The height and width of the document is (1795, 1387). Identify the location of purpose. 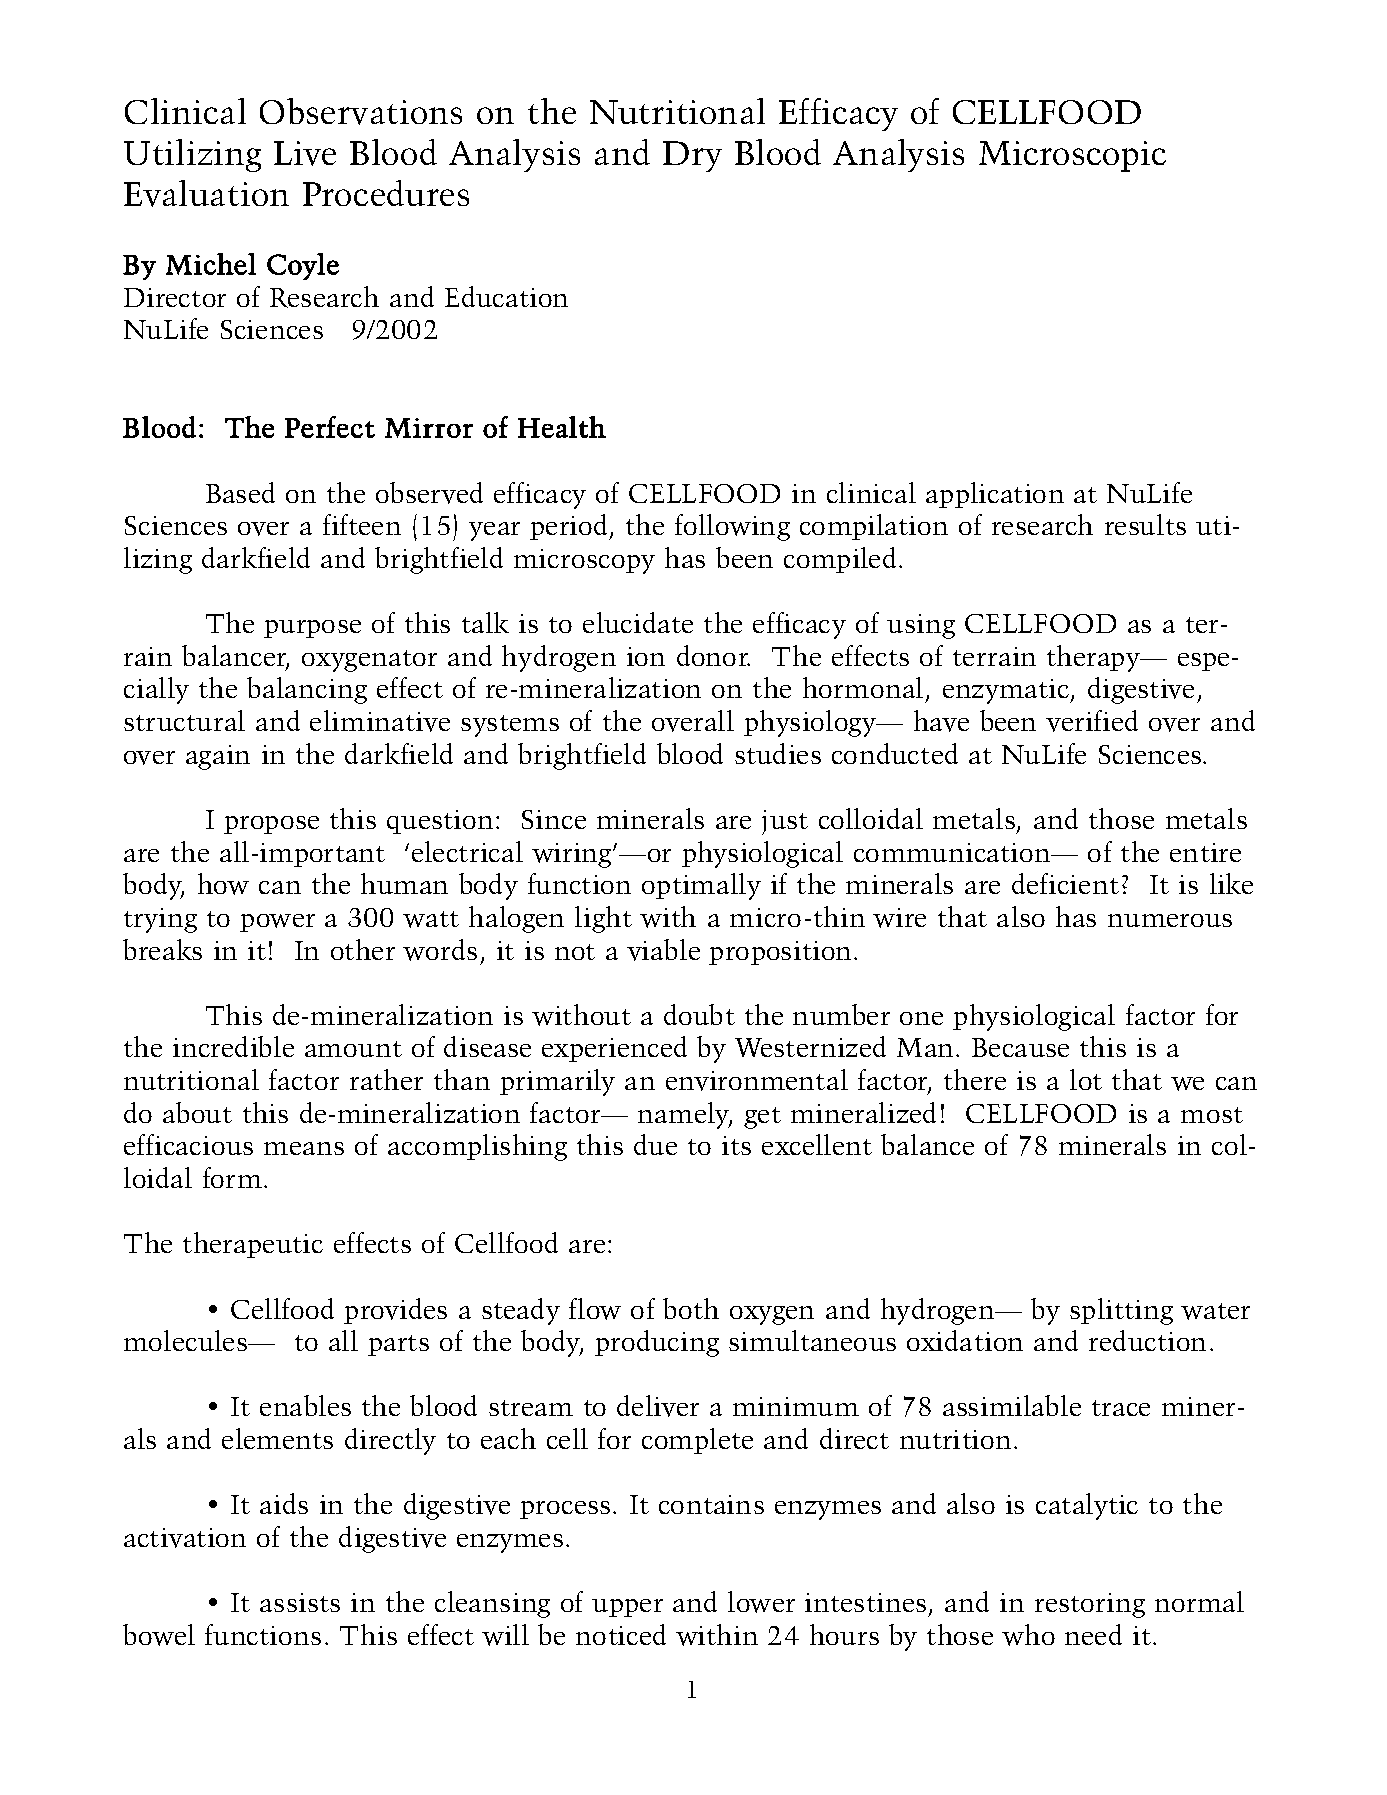
(312, 629).
